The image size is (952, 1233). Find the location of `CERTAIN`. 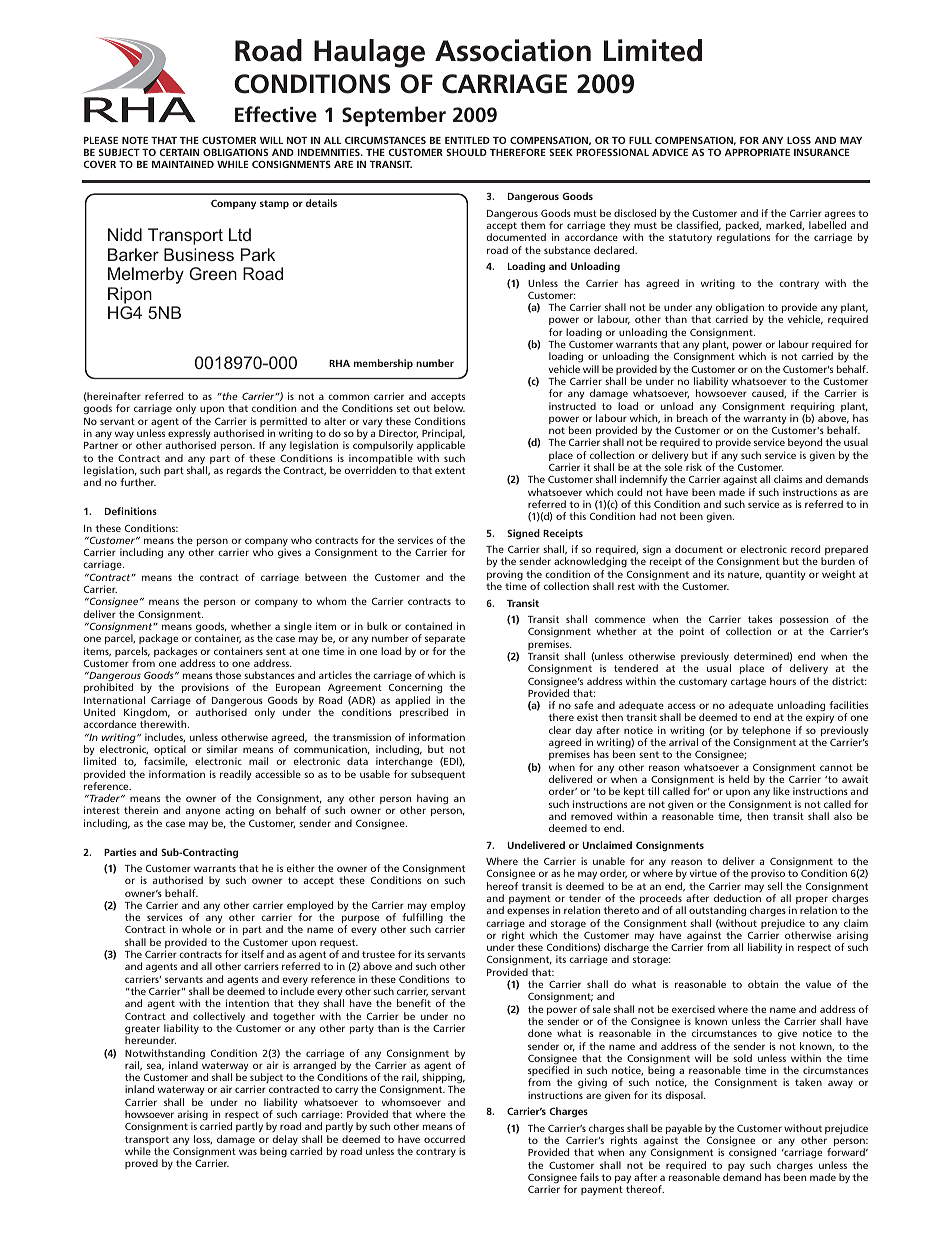

CERTAIN is located at coordinates (179, 152).
